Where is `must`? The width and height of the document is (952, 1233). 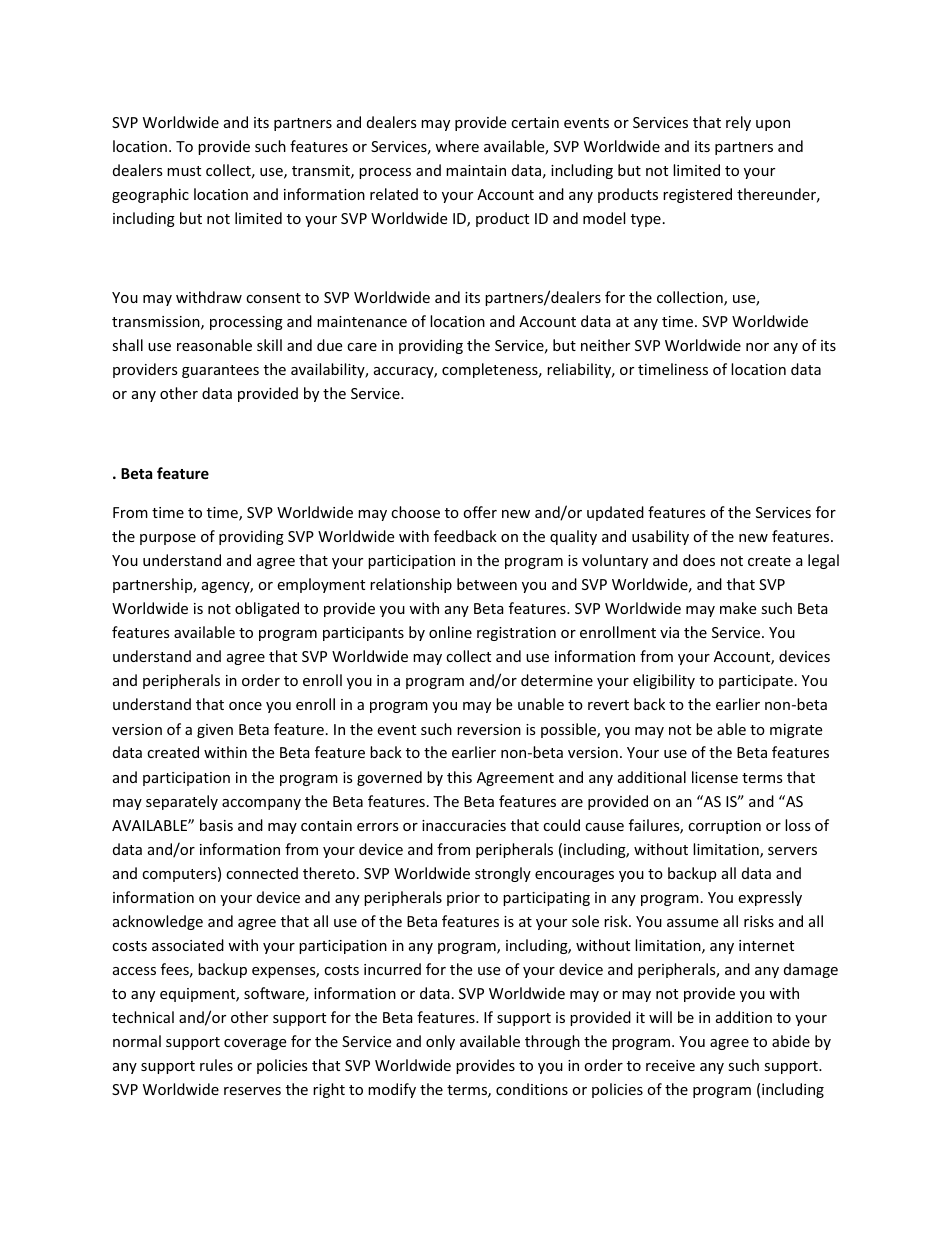
must is located at coordinates (184, 171).
